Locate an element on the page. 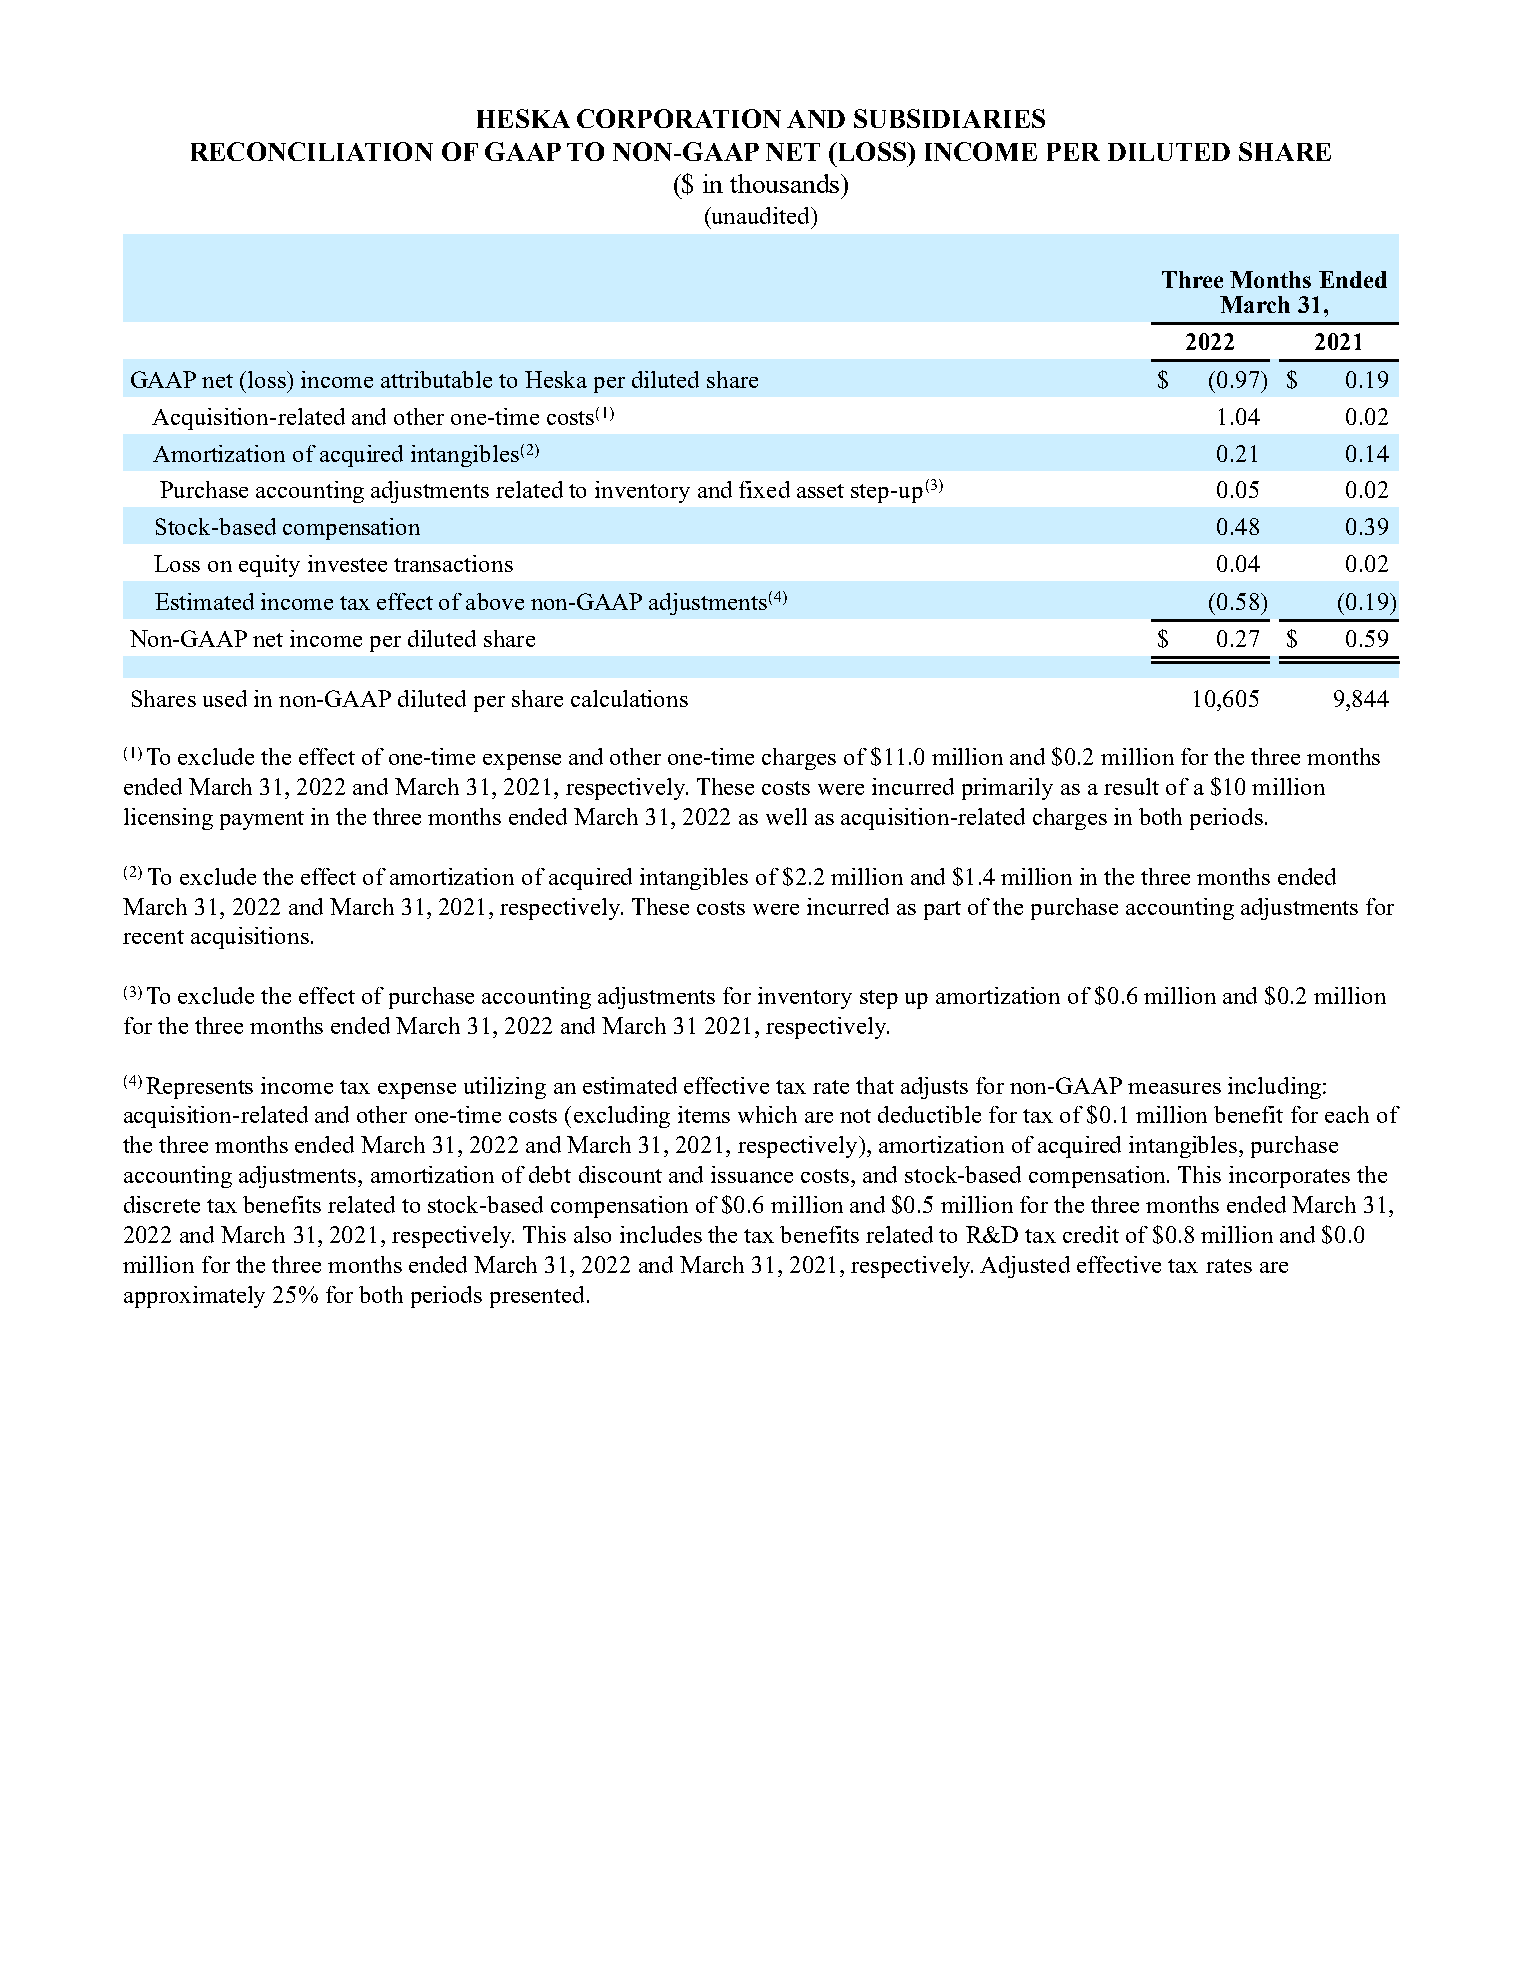 The height and width of the image is (1970, 1522). SUBSIDIARIES is located at coordinates (949, 118).
